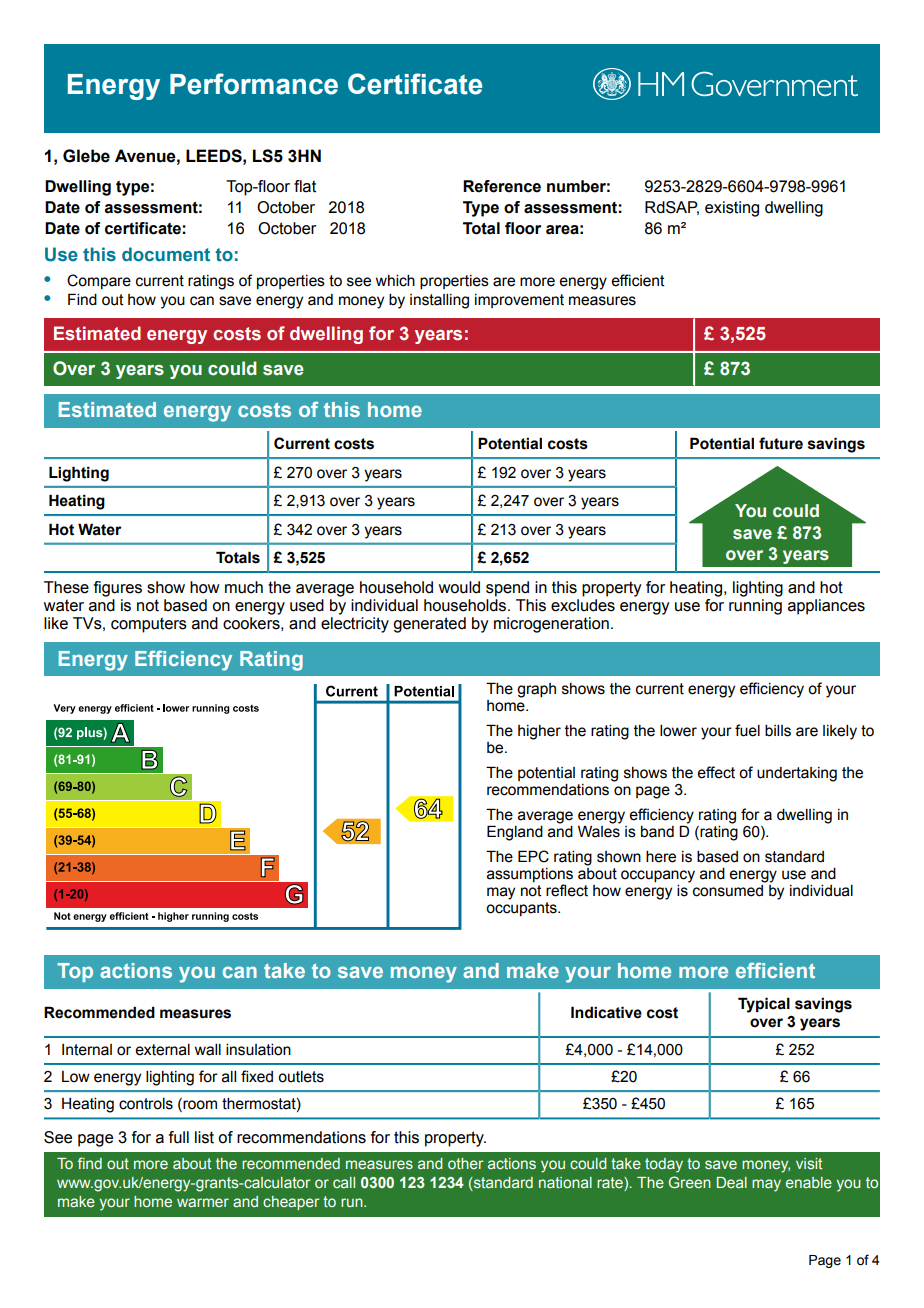  I want to click on full, so click(179, 1137).
